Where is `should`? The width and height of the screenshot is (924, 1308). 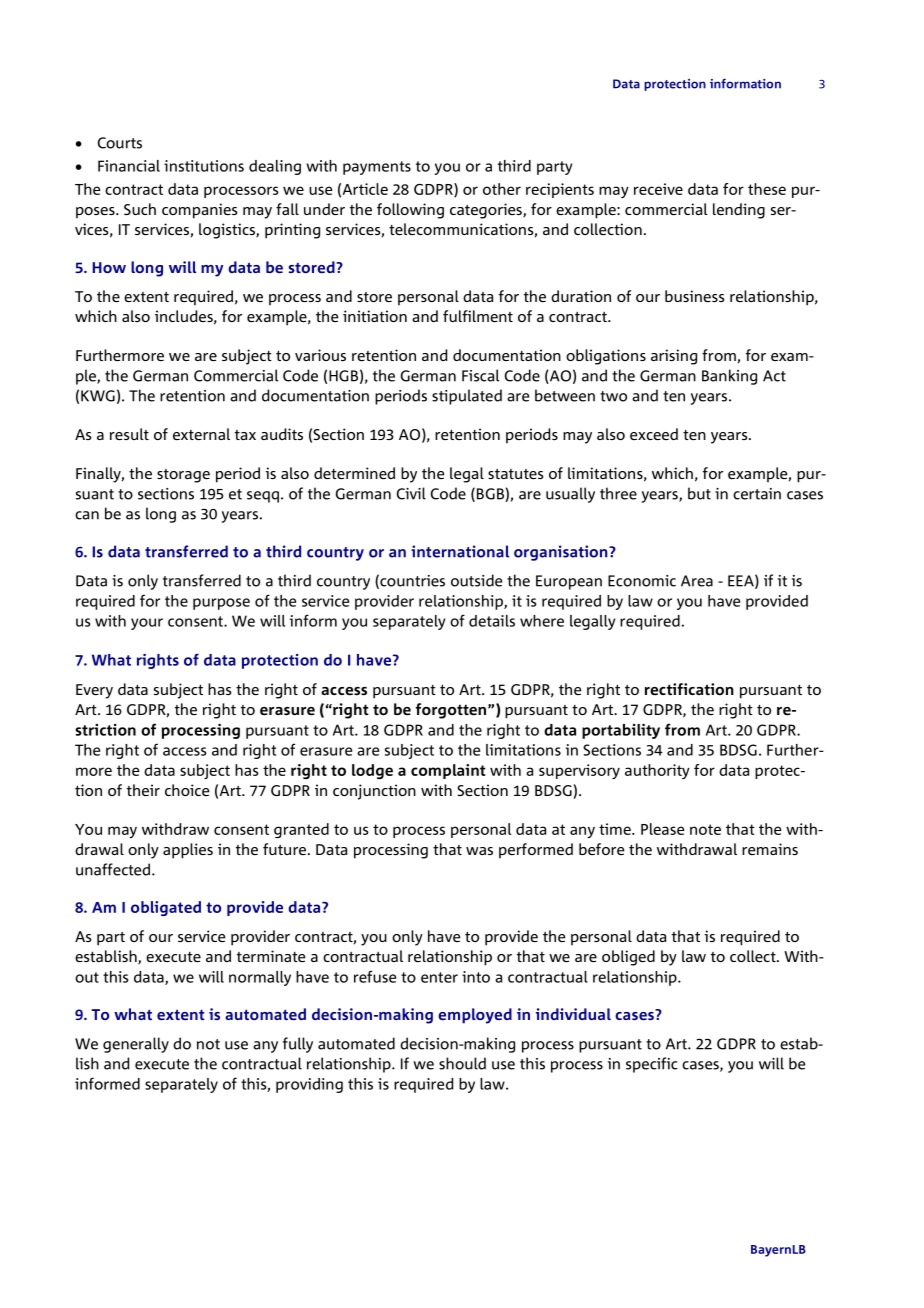 should is located at coordinates (462, 1063).
